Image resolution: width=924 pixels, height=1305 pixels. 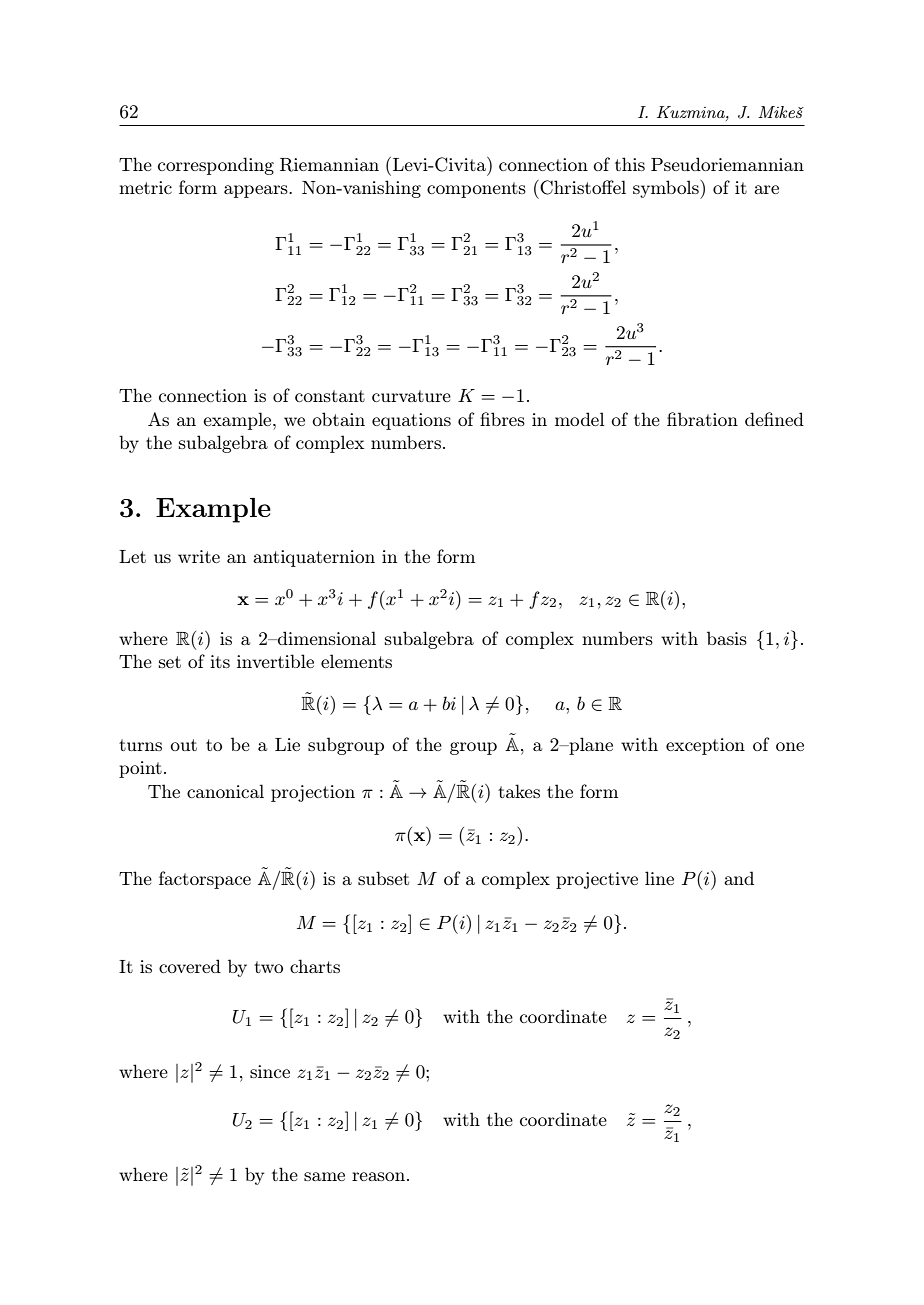 What do you see at coordinates (356, 661) in the image?
I see `elements` at bounding box center [356, 661].
